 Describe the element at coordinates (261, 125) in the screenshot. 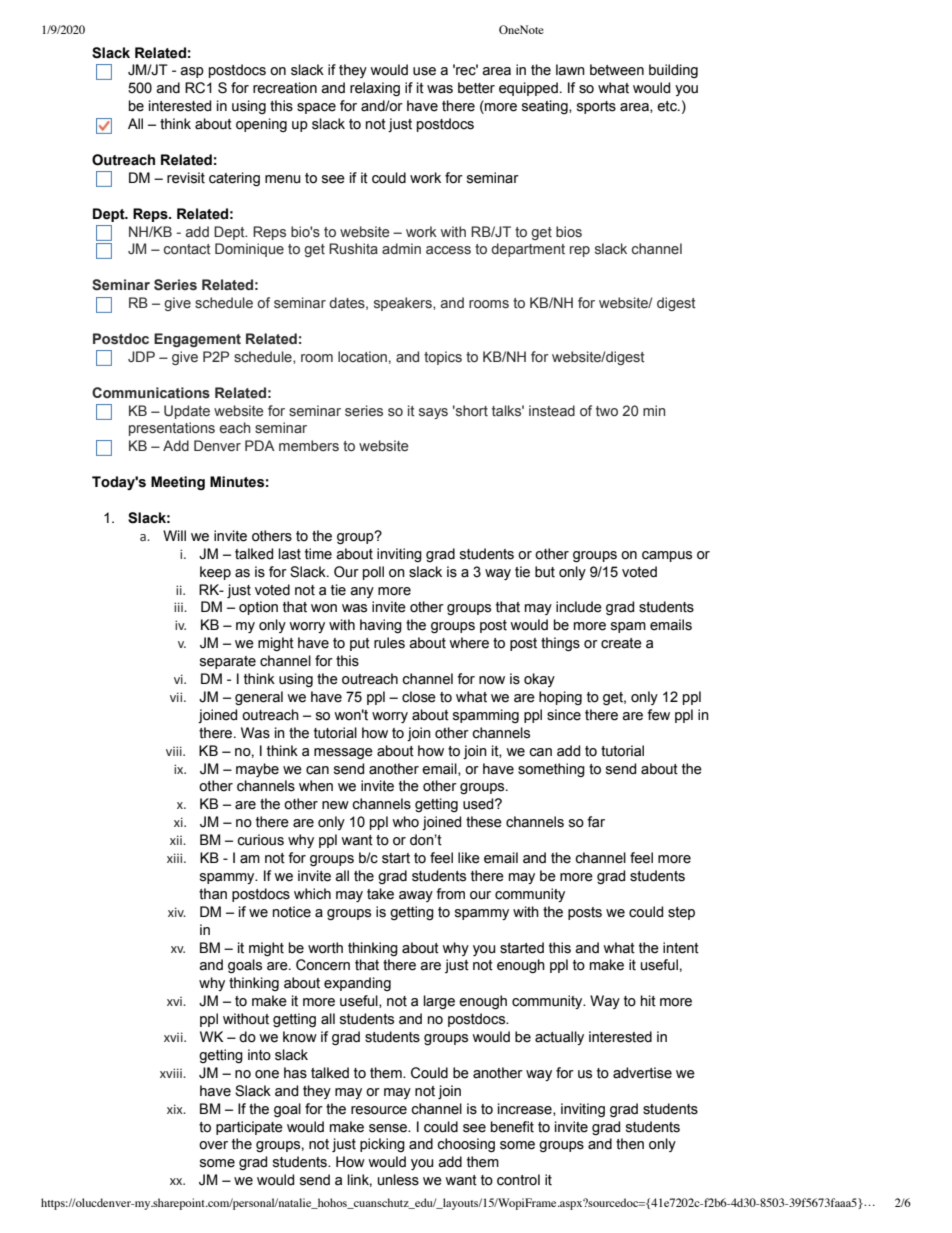

I see `opening` at that location.
